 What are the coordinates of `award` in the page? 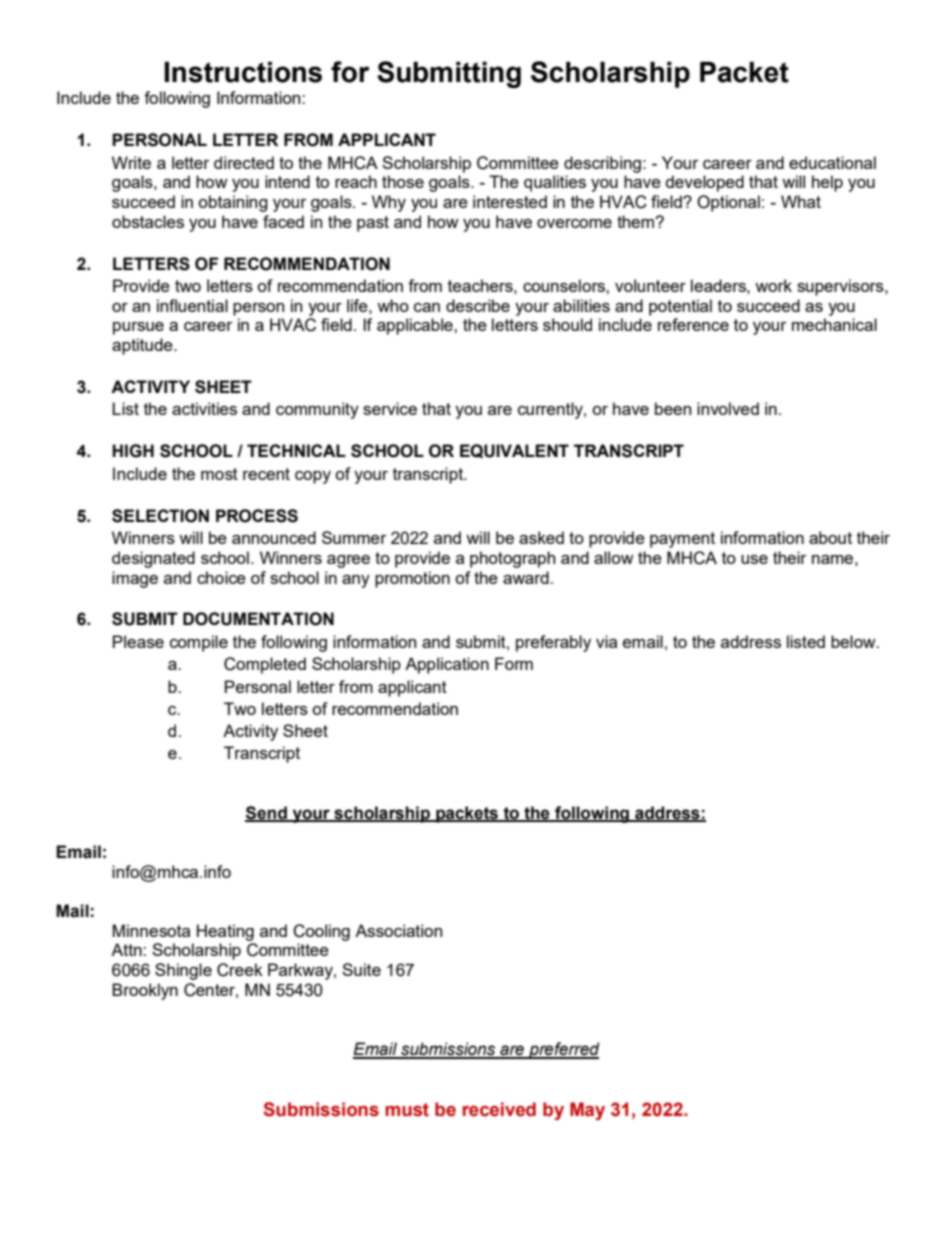 It's located at (526, 577).
